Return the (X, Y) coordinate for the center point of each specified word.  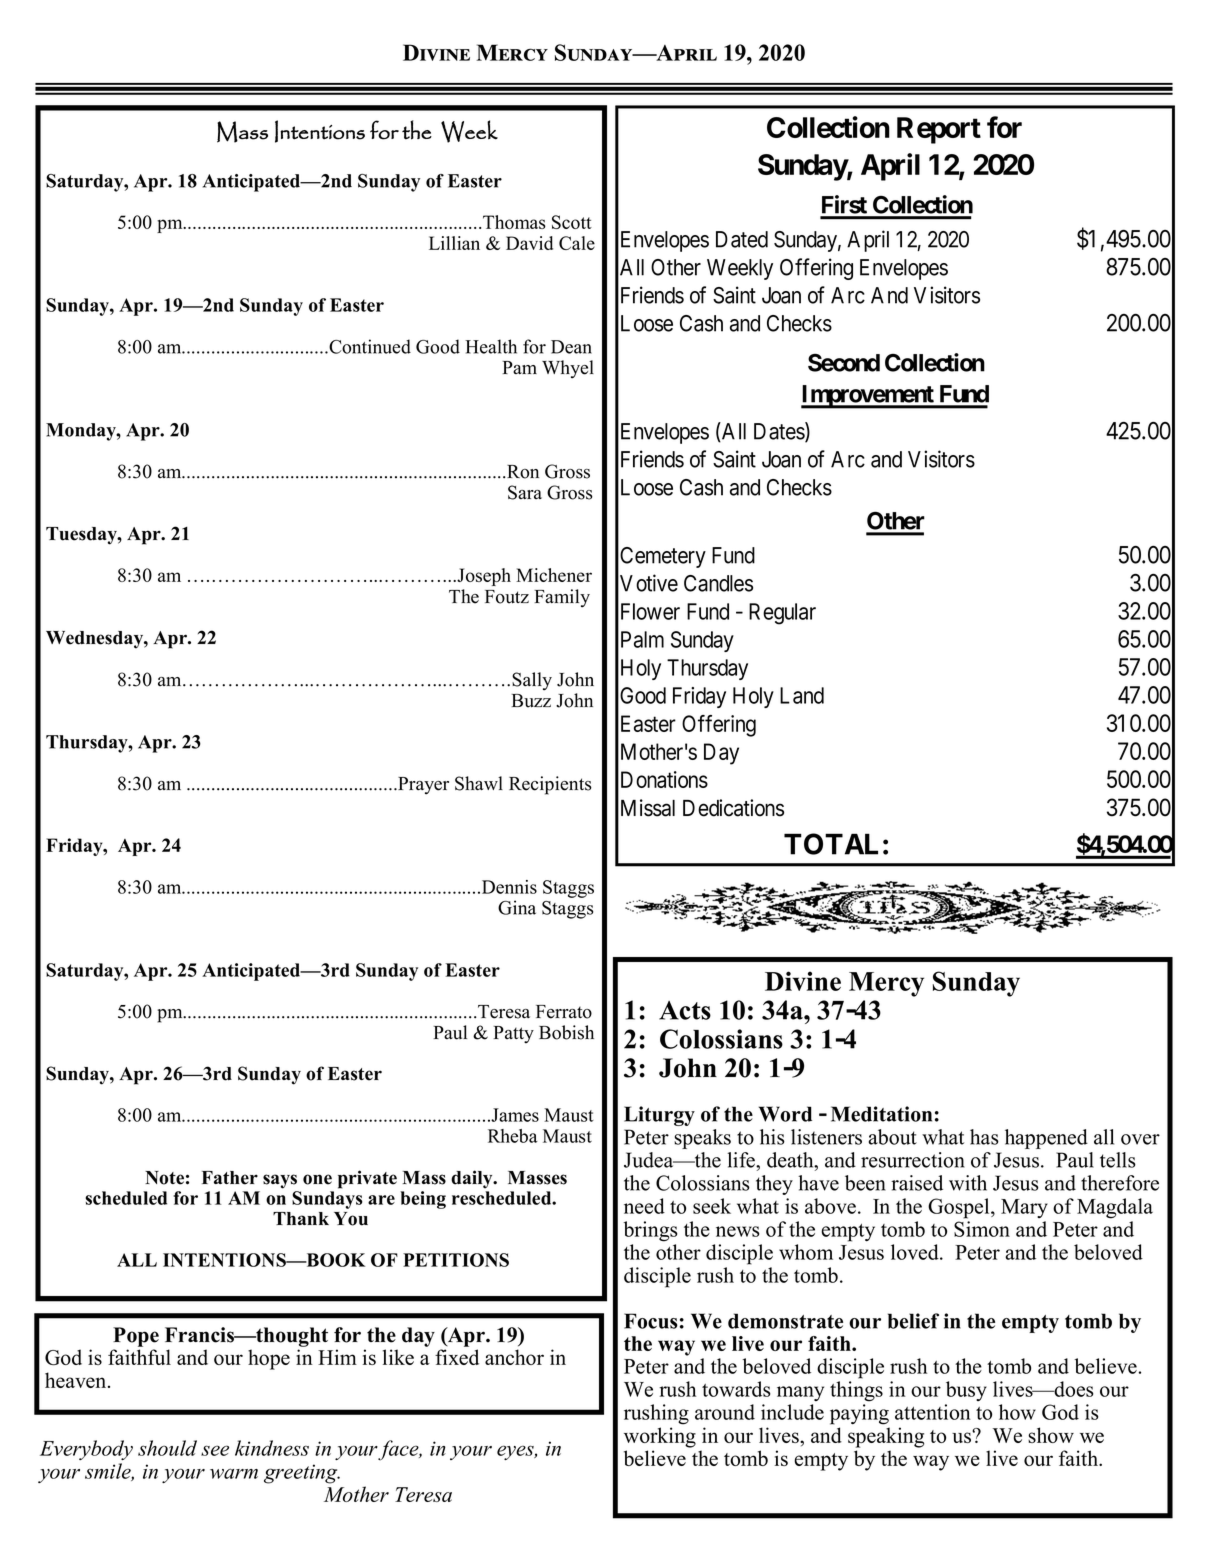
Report (939, 130)
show (1051, 1435)
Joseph (483, 577)
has (984, 1137)
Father (230, 1178)
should (167, 1448)
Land (802, 695)
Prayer (422, 786)
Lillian (454, 243)
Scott (572, 222)
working (660, 1437)
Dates (780, 432)
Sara (525, 492)
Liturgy (659, 1116)
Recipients (550, 785)
